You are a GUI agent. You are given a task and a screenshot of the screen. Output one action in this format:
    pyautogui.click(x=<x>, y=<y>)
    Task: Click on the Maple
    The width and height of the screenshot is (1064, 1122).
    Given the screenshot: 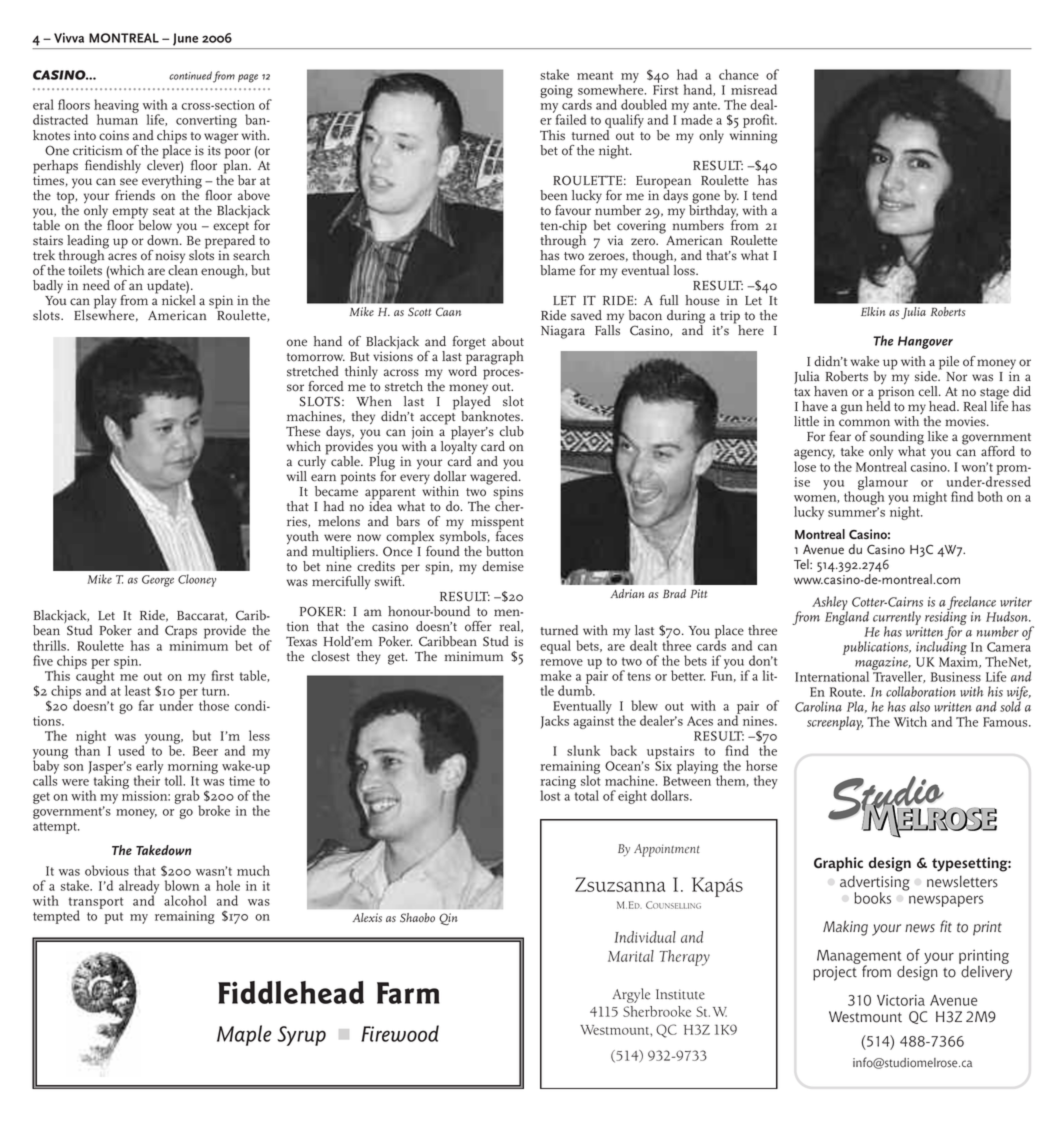 What is the action you would take?
    pyautogui.click(x=244, y=1035)
